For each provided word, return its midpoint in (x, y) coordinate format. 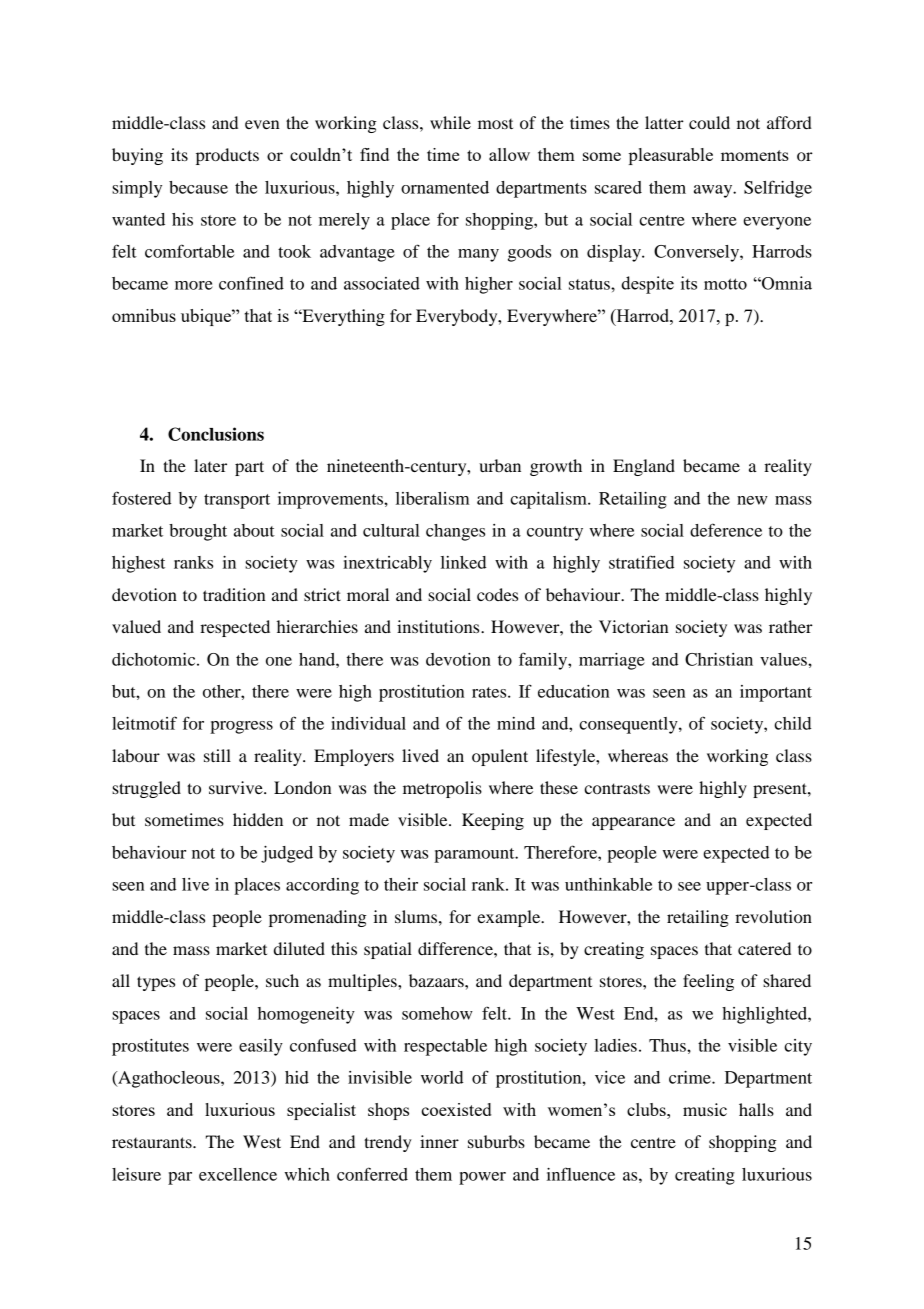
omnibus (144, 315)
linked (463, 562)
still (217, 755)
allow (509, 154)
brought (198, 532)
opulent (500, 757)
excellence (238, 1174)
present (781, 790)
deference (726, 530)
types (156, 983)
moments (755, 155)
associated (382, 283)
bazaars (437, 980)
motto (725, 284)
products (227, 156)
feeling (708, 982)
